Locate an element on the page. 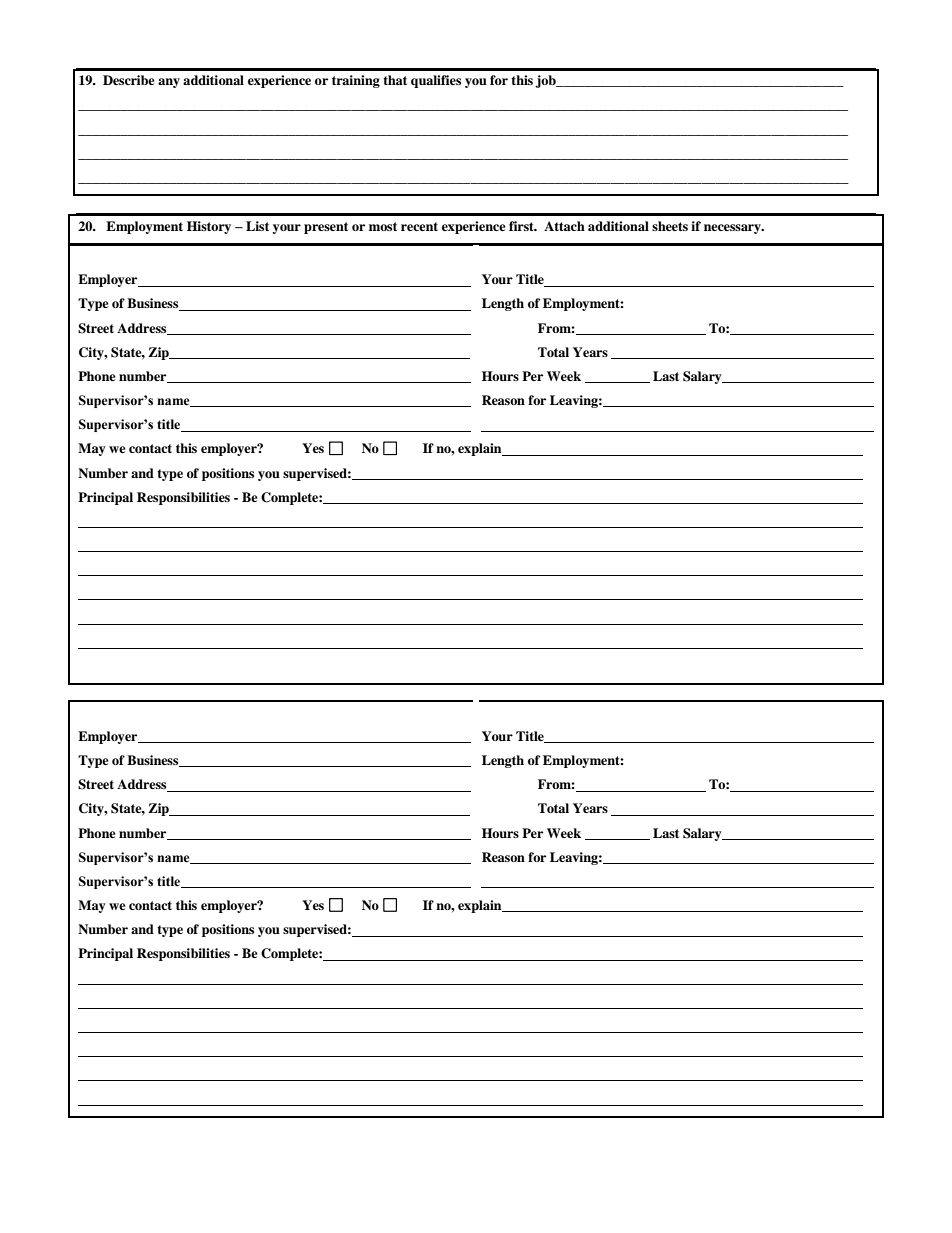  that is located at coordinates (395, 80).
